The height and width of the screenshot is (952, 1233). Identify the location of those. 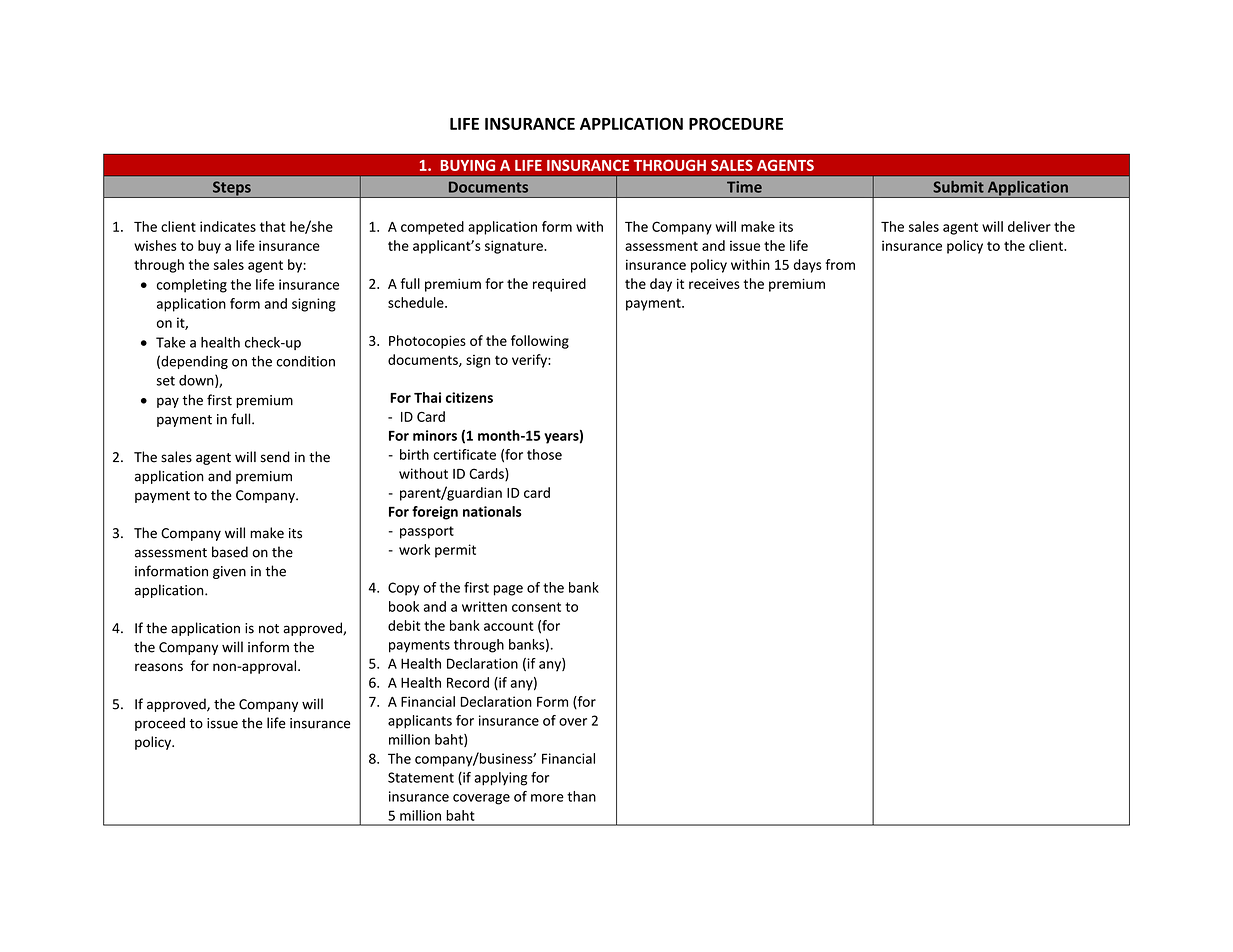
(544, 454).
